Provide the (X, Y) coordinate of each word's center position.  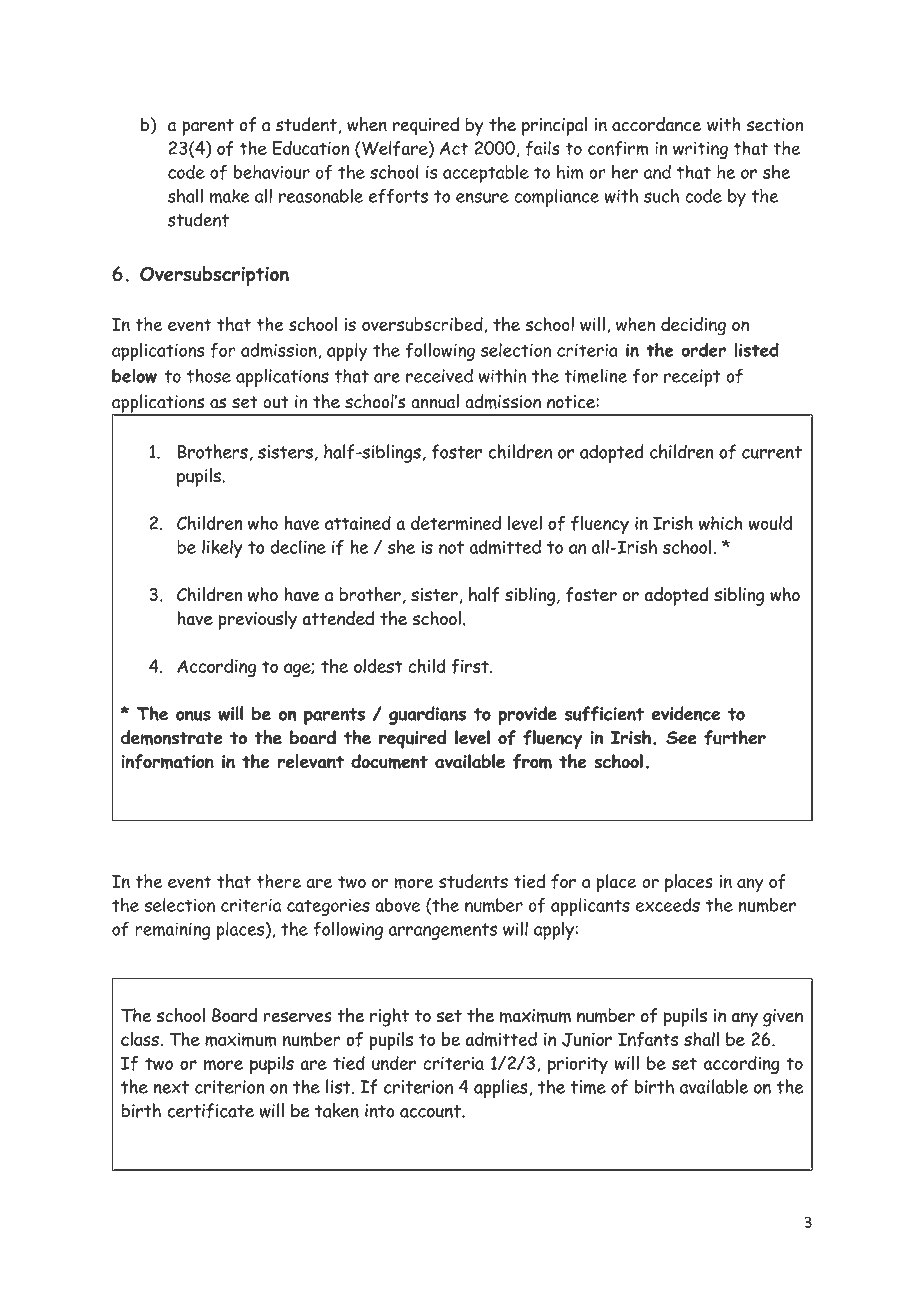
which (721, 523)
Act (454, 148)
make (230, 195)
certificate (210, 1110)
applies (502, 1088)
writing (700, 150)
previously (258, 620)
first (471, 666)
